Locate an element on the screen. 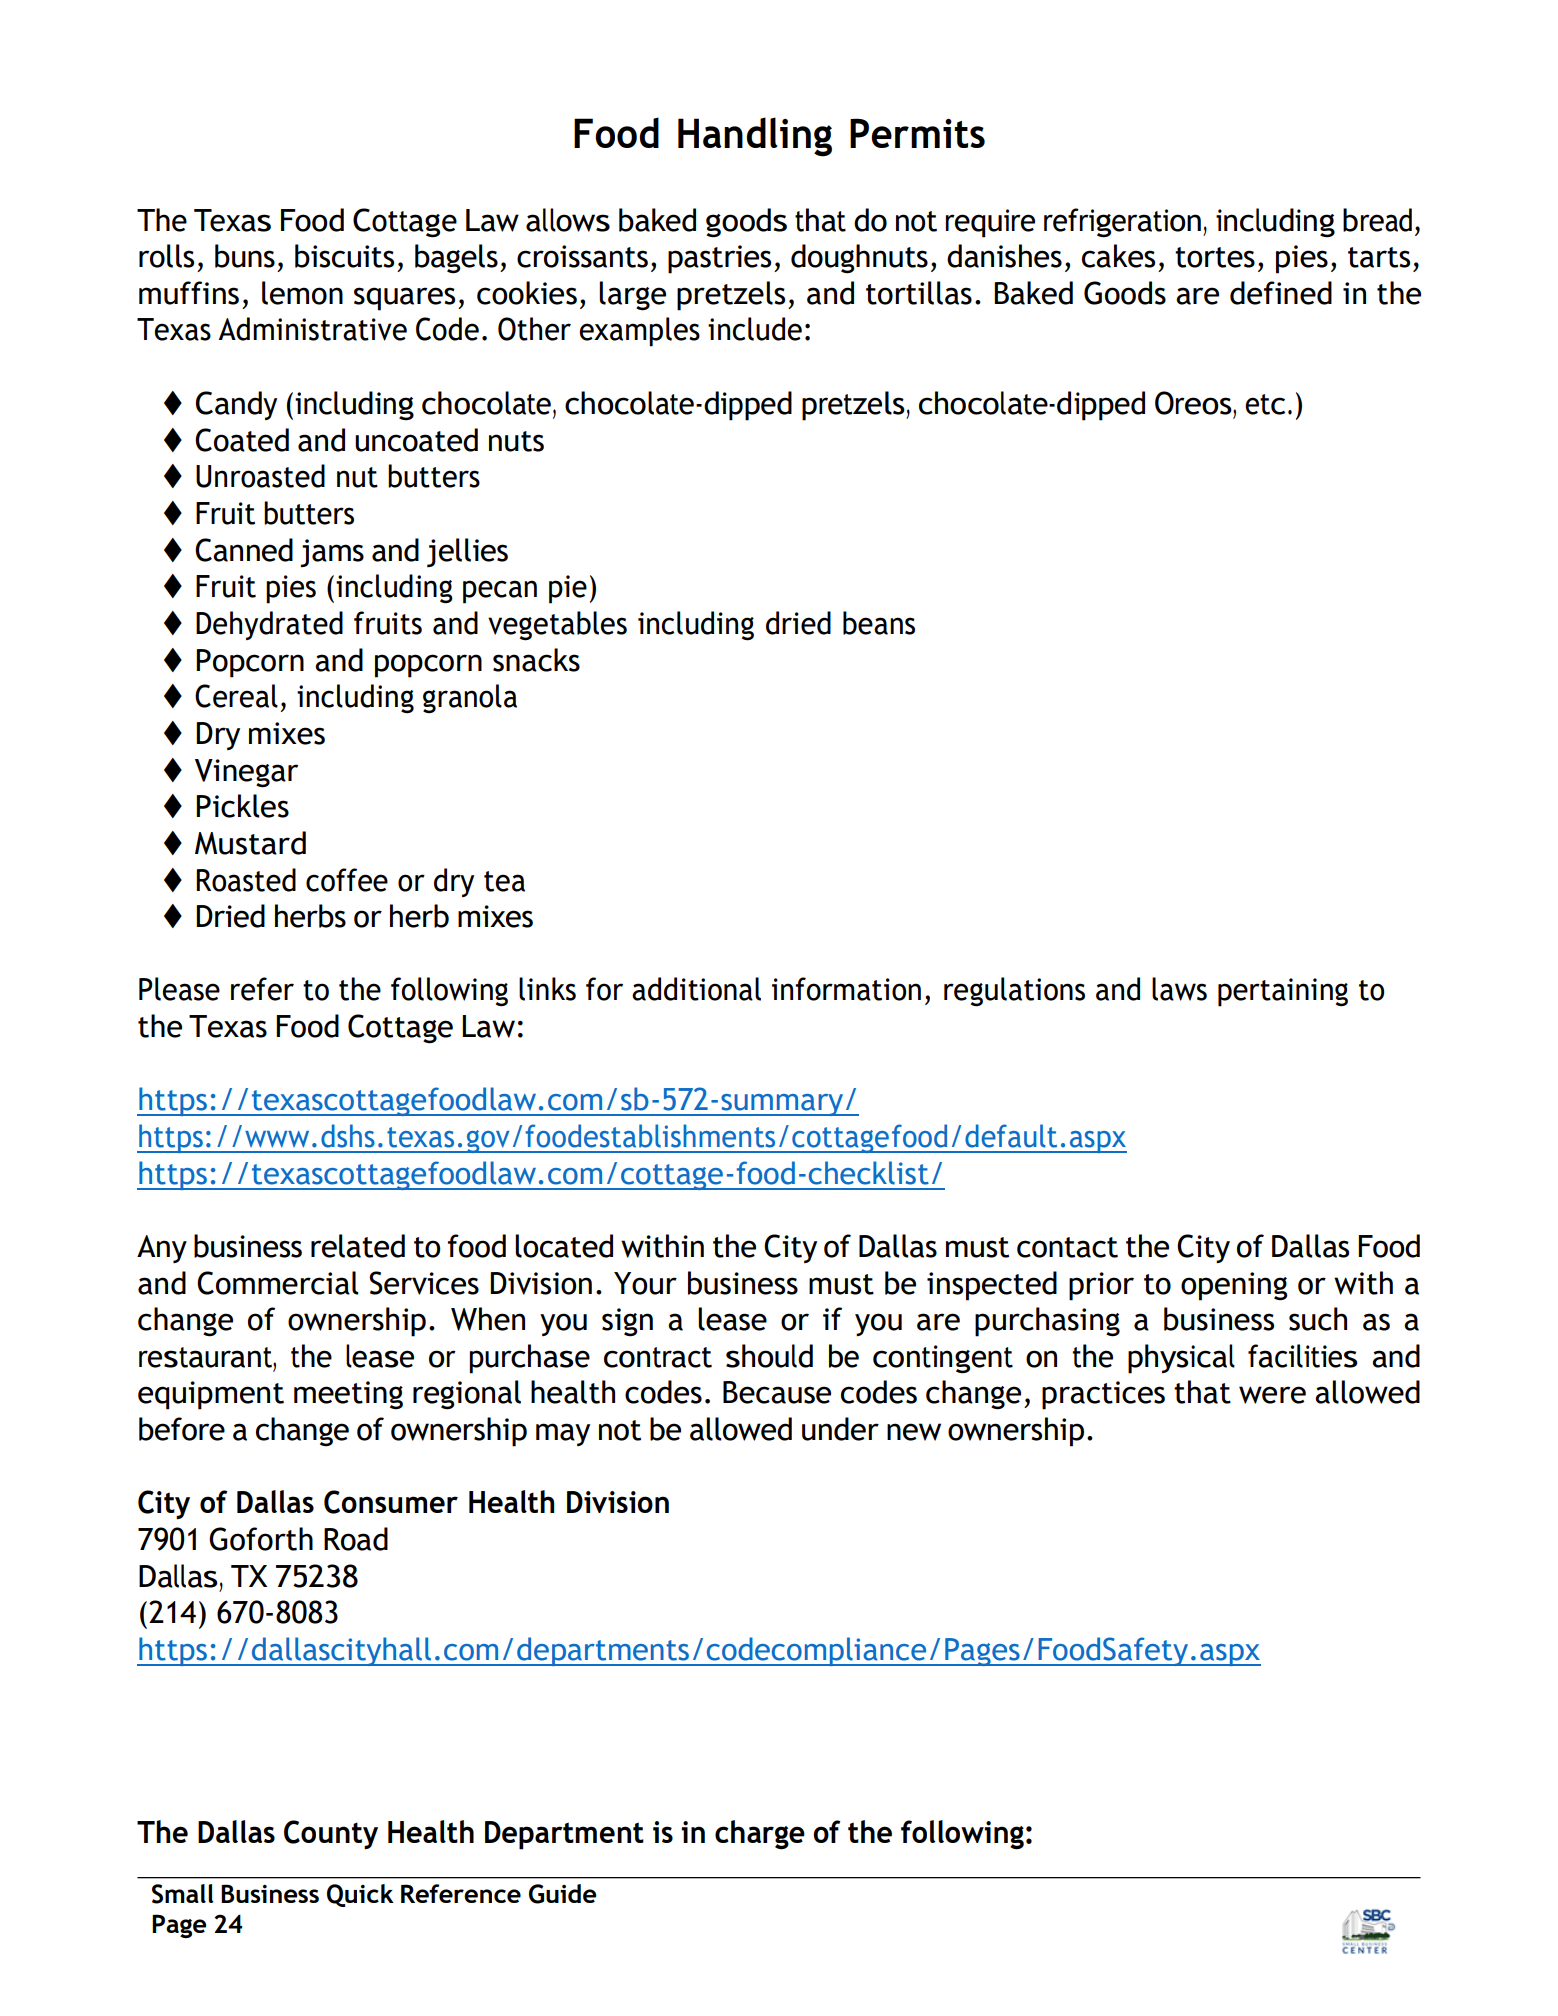  pertaining is located at coordinates (1283, 992).
